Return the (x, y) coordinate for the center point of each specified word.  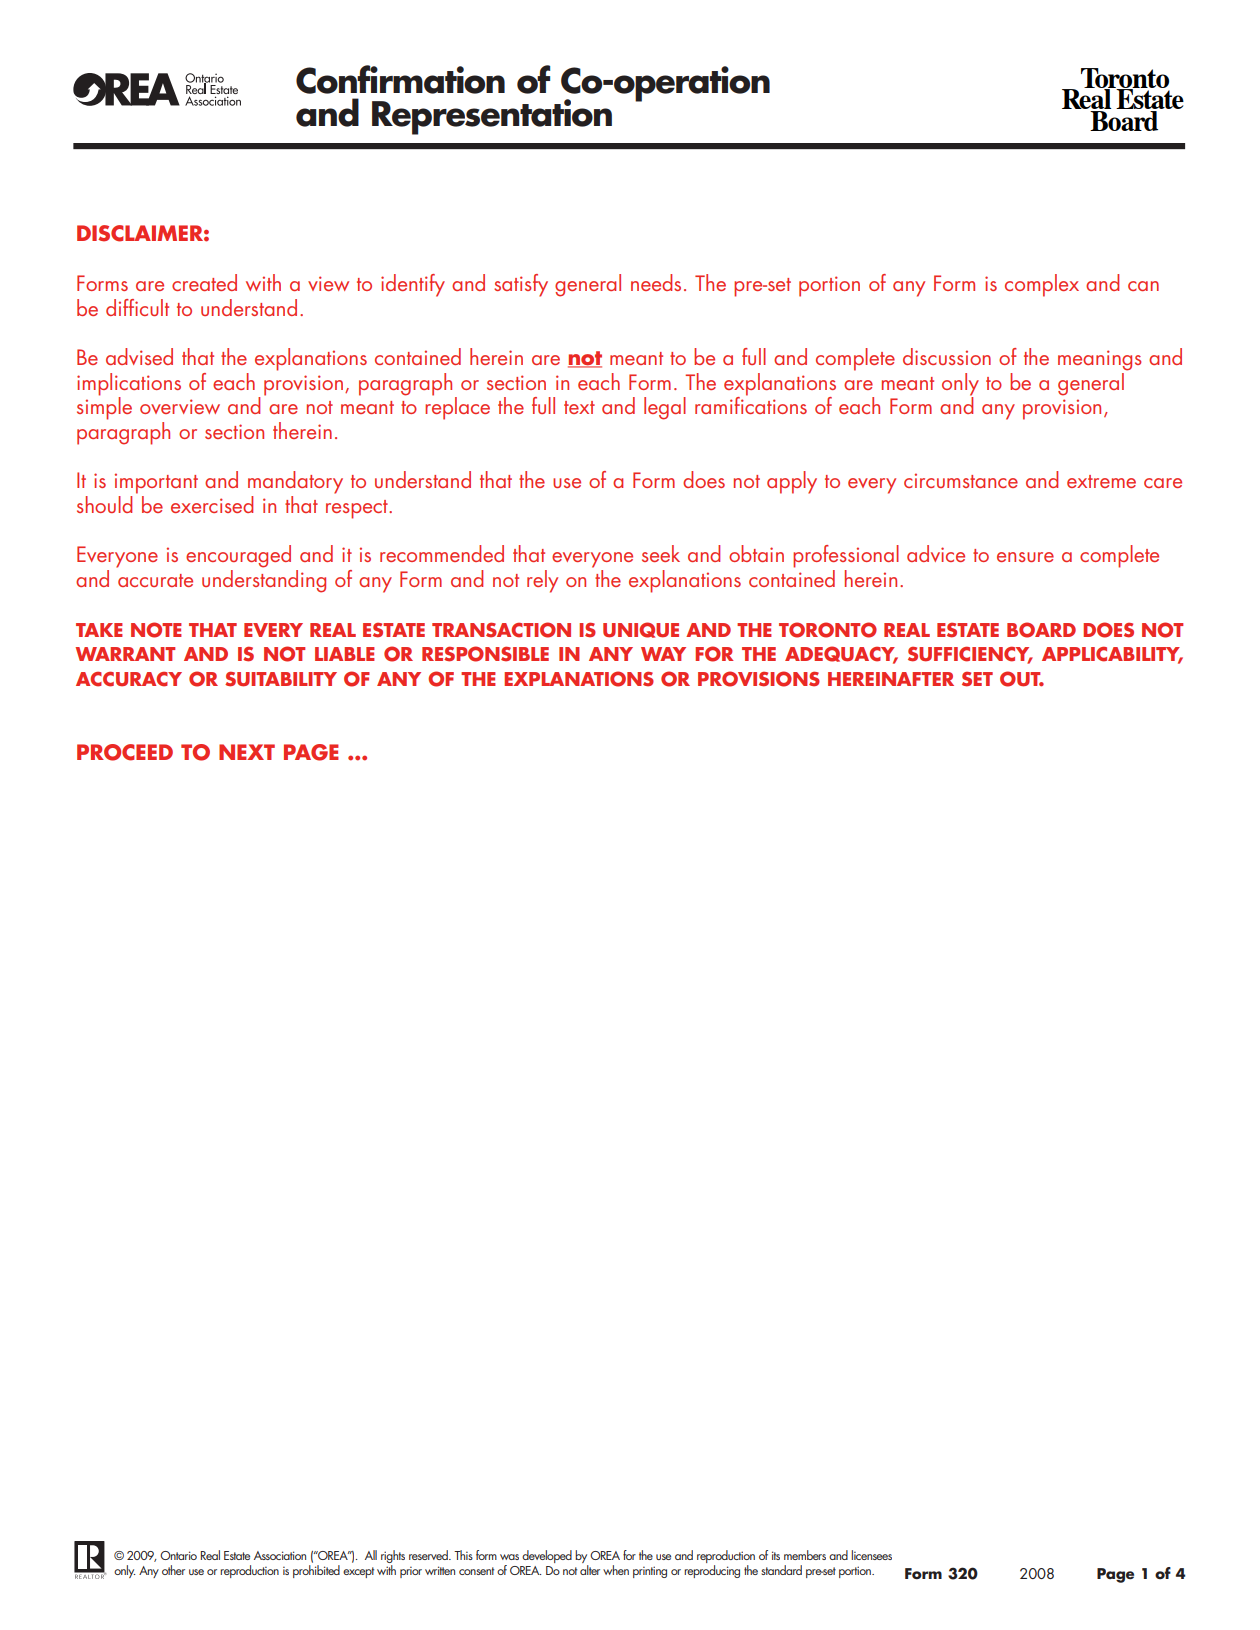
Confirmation (400, 79)
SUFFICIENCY (970, 655)
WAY (663, 654)
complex (1042, 285)
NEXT (247, 752)
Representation (492, 117)
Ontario (178, 1555)
